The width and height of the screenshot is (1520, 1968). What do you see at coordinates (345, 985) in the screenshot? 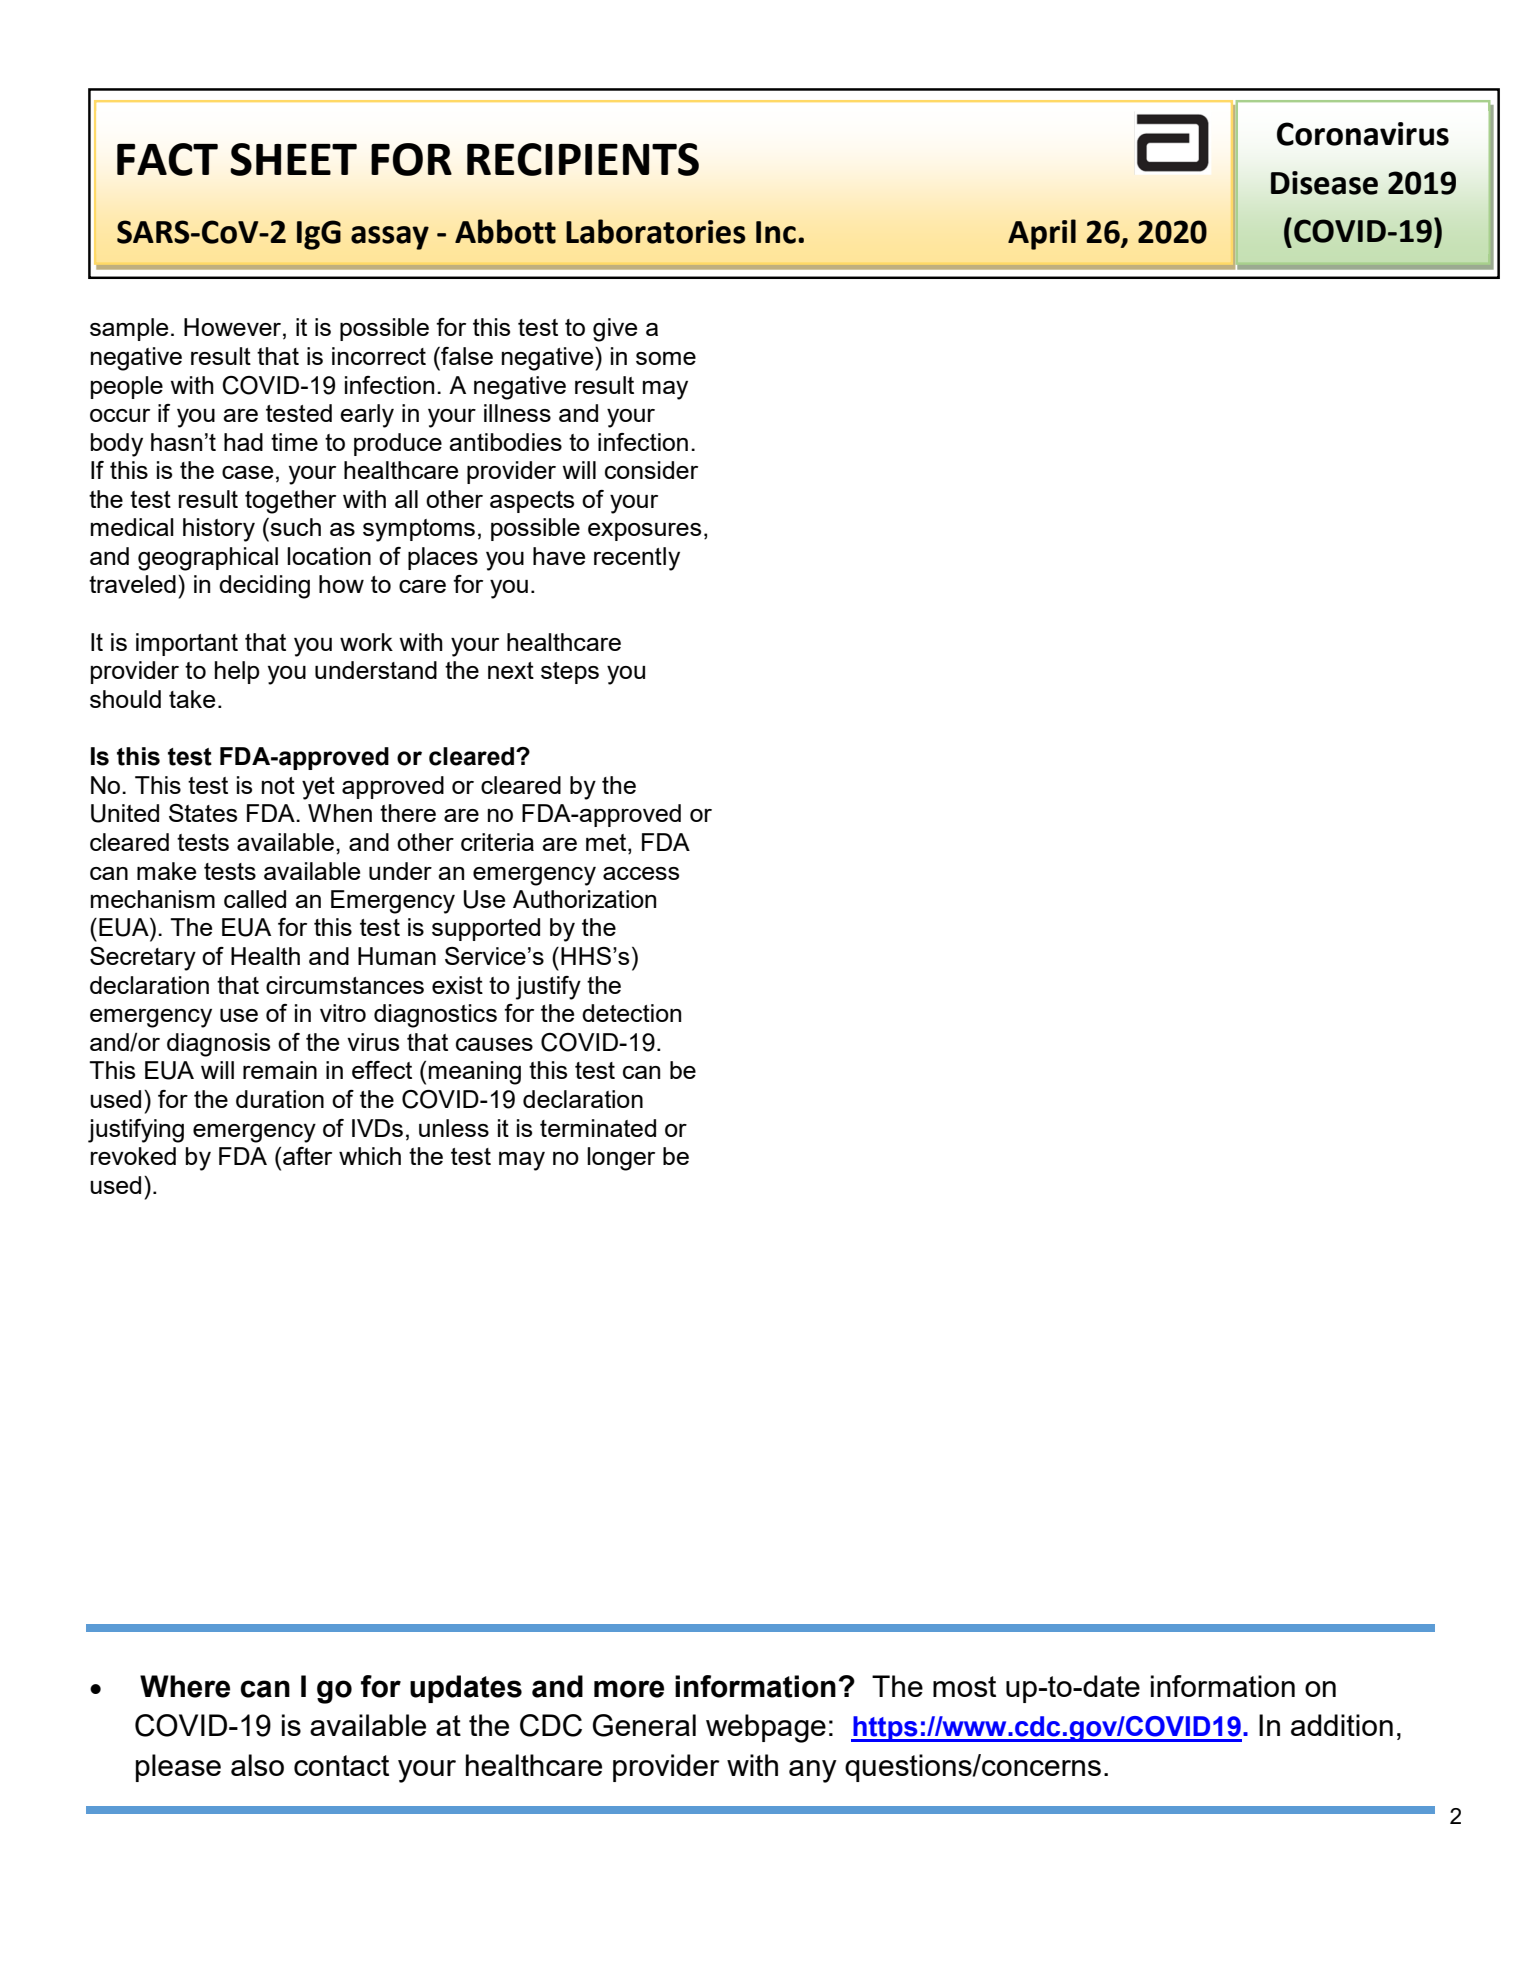
I see `circumstances` at bounding box center [345, 985].
